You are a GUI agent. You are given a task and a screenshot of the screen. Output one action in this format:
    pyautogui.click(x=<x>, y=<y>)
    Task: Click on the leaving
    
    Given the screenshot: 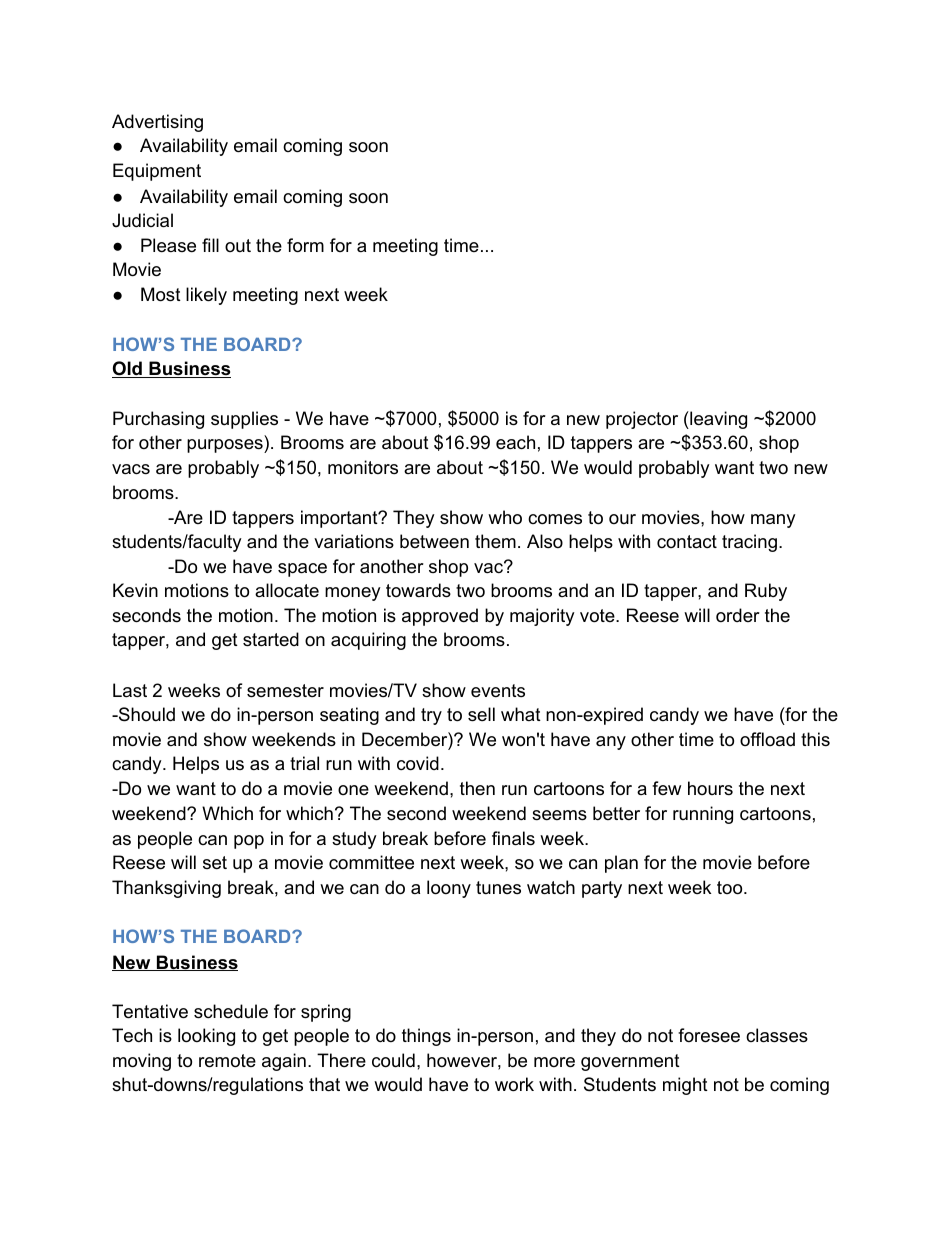 What is the action you would take?
    pyautogui.click(x=717, y=420)
